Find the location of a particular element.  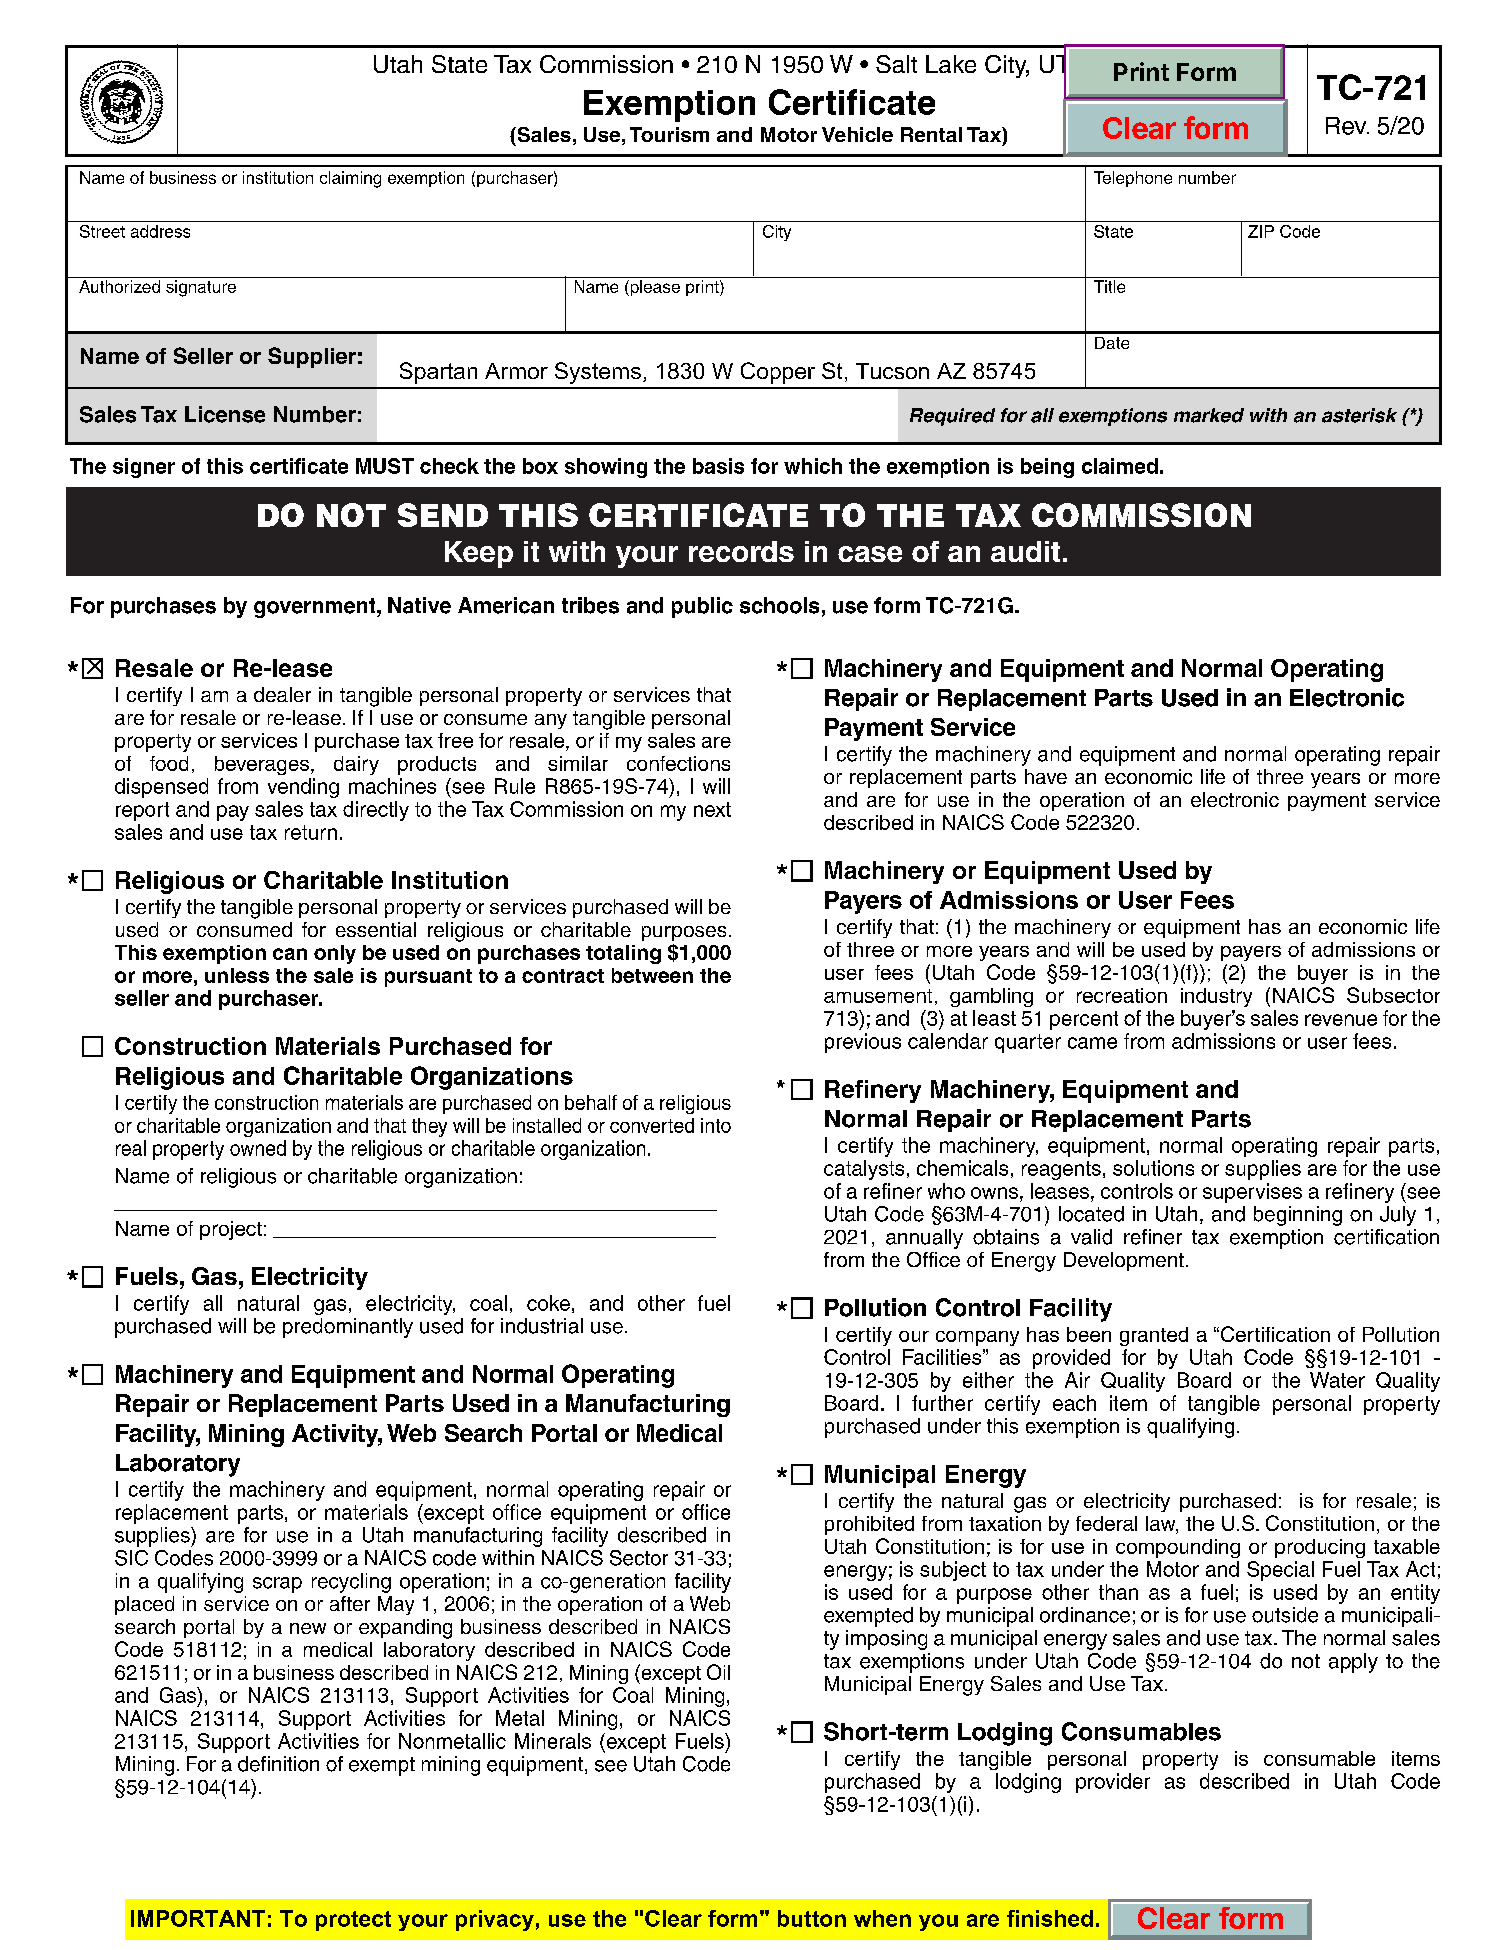

supervises is located at coordinates (1252, 1193).
